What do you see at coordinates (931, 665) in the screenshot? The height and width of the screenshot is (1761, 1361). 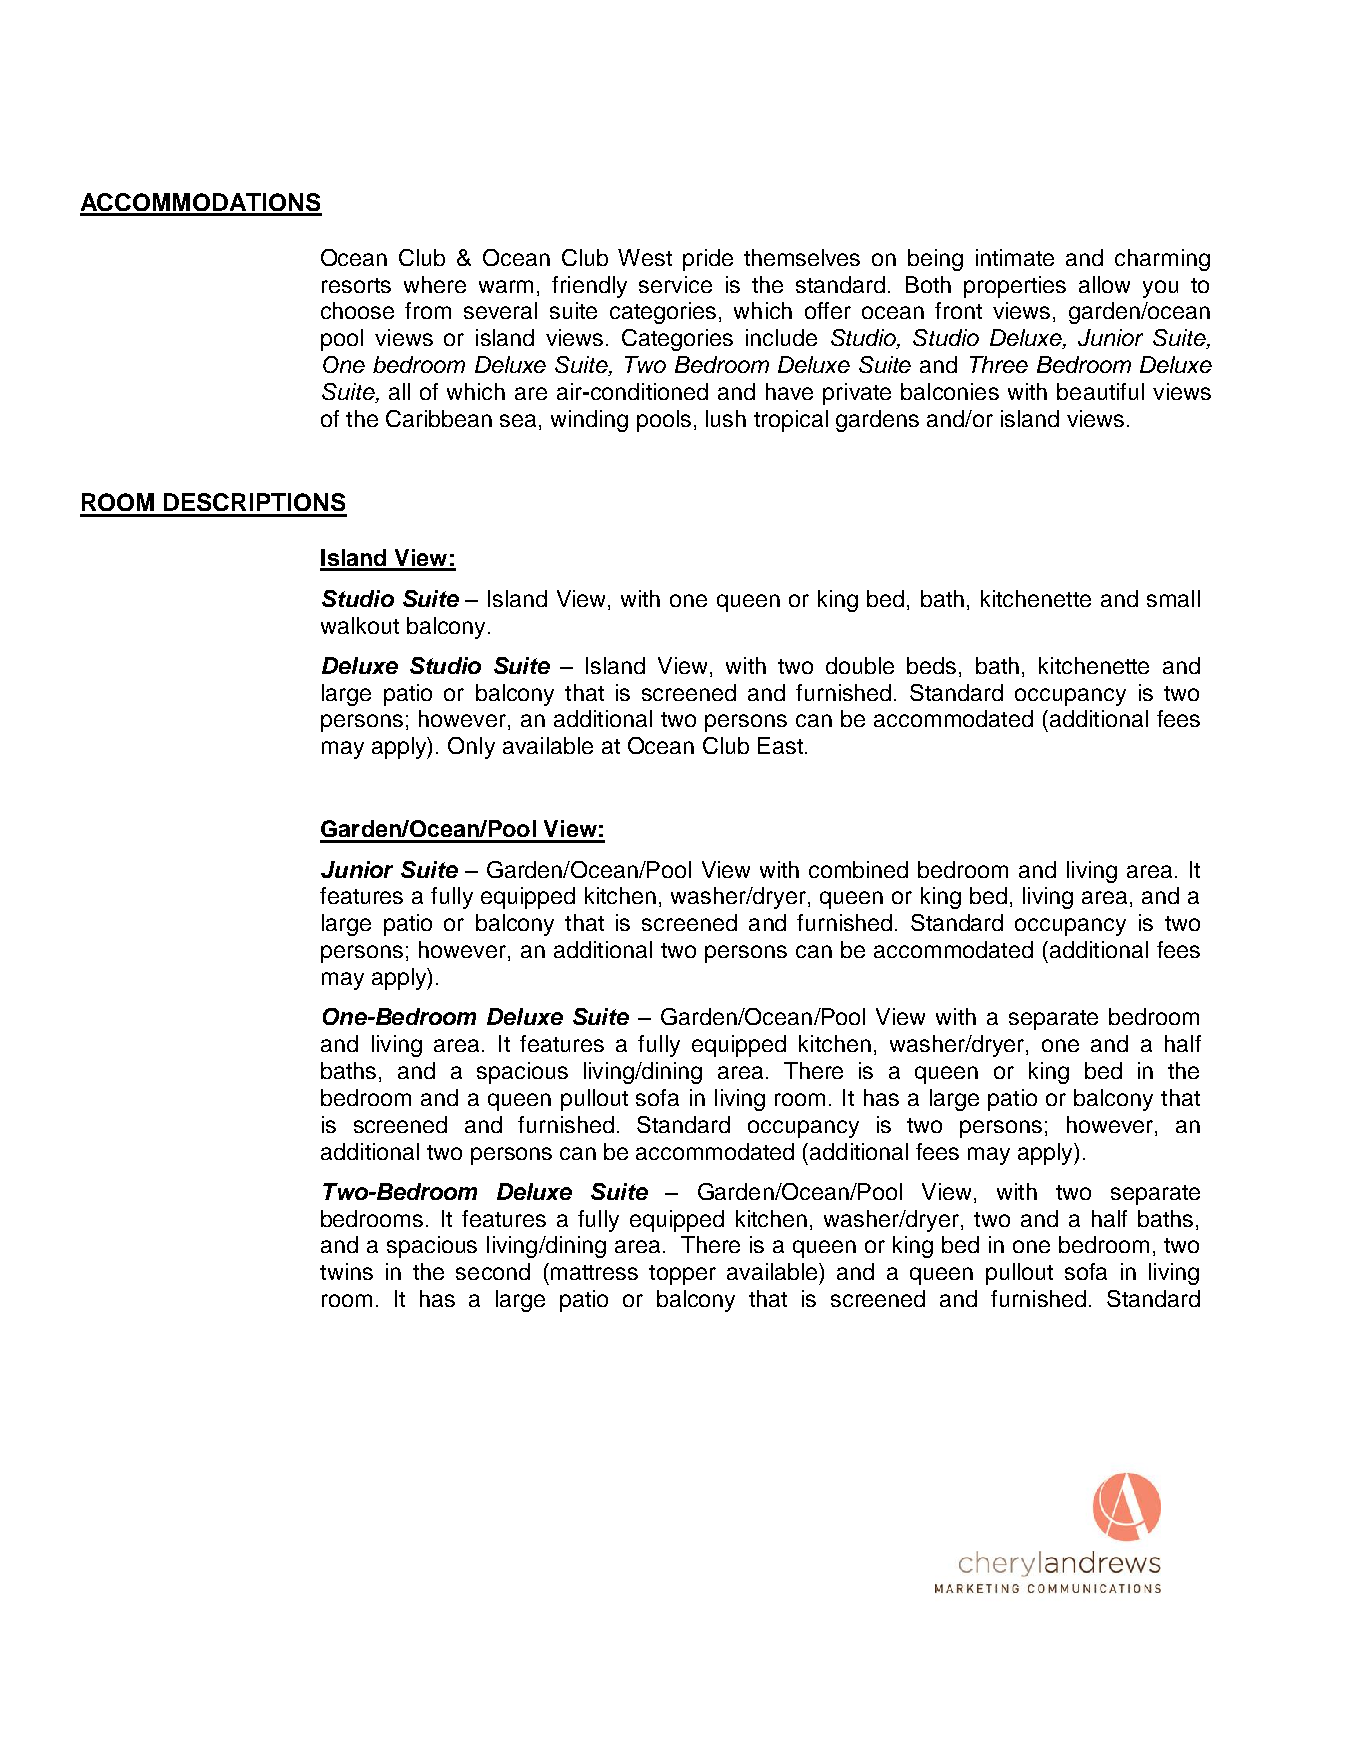 I see `beds` at bounding box center [931, 665].
